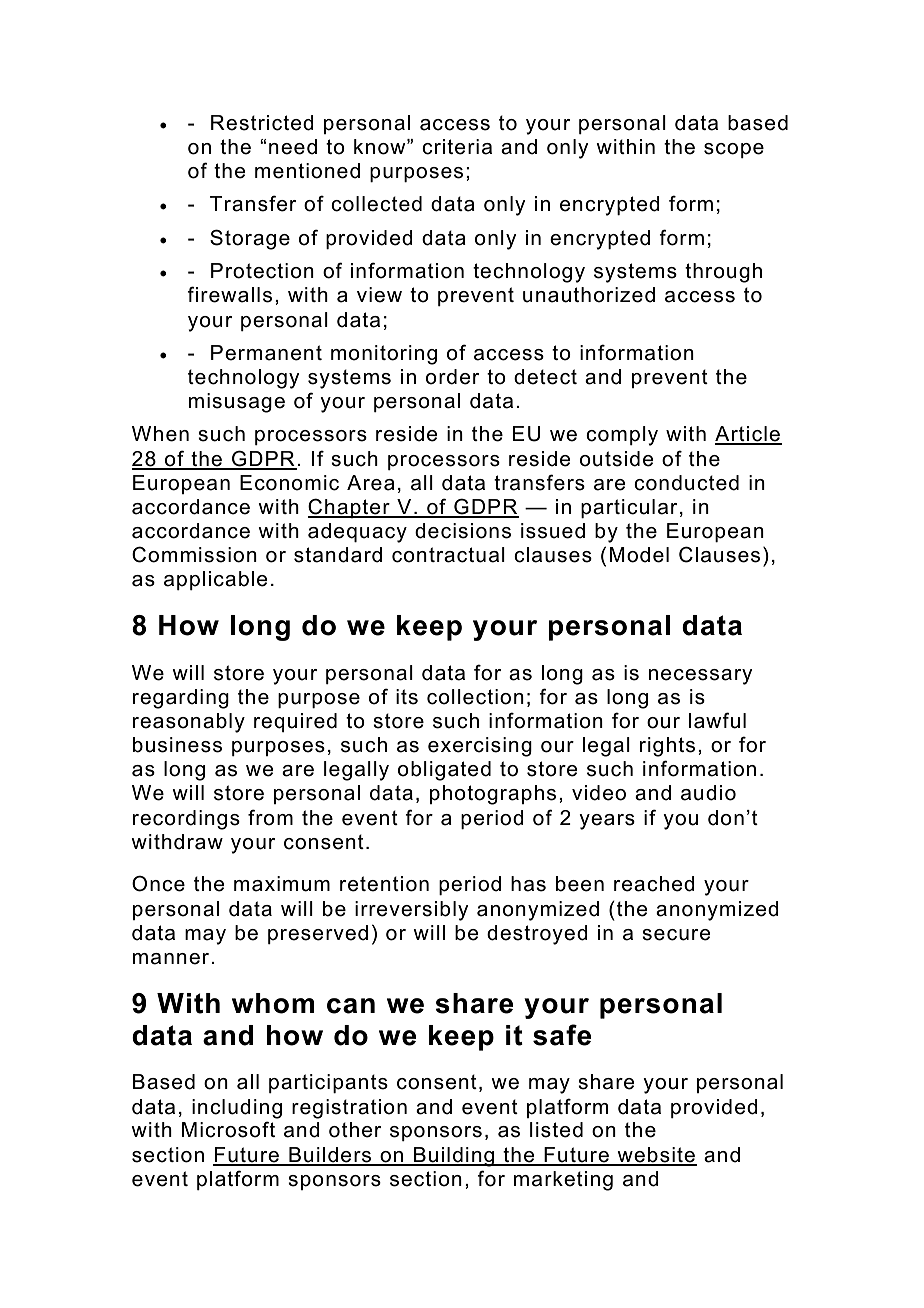  I want to click on criteria, so click(457, 147).
